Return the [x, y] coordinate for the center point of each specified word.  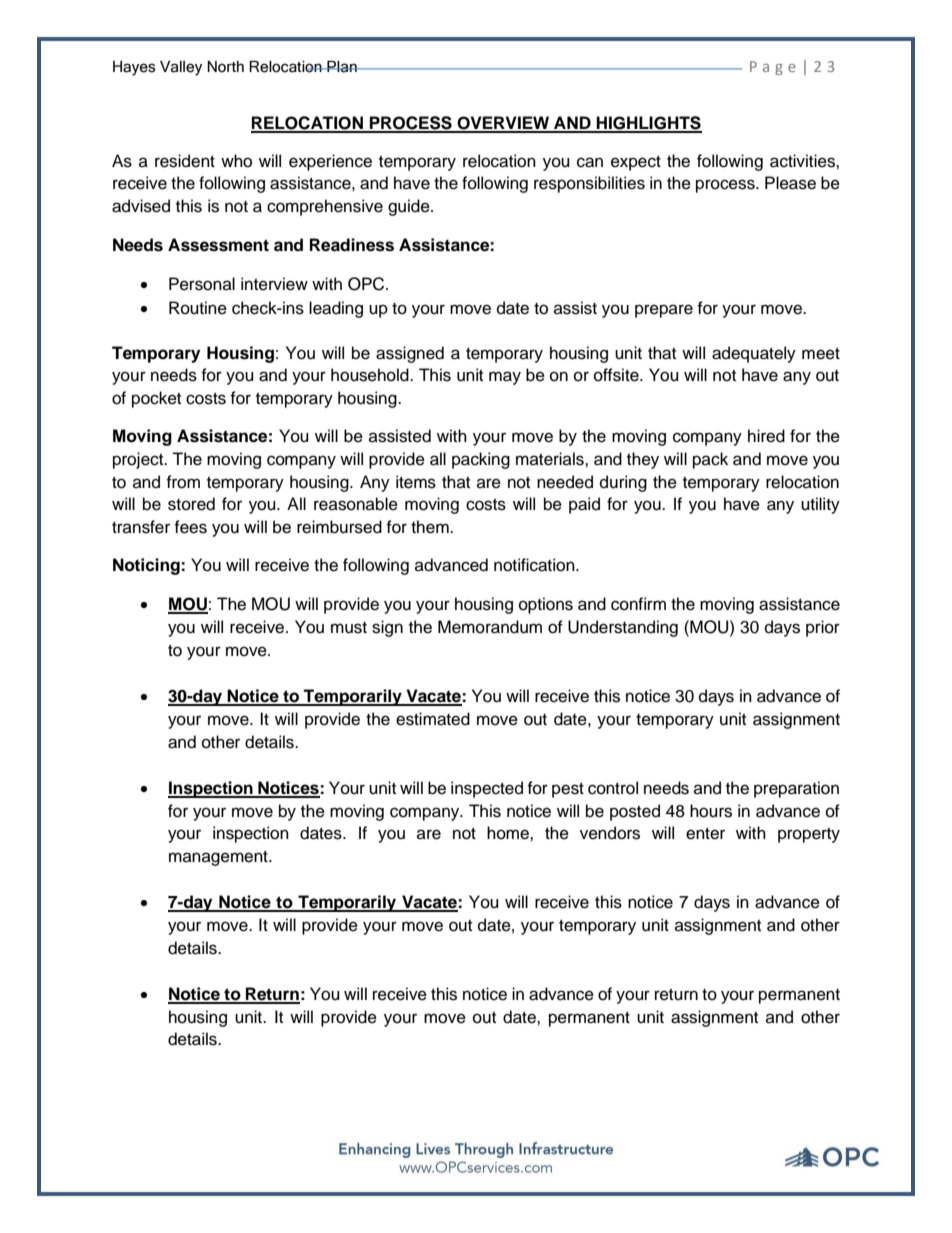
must [349, 628]
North [225, 67]
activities [803, 161]
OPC [367, 284]
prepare [664, 311]
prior [823, 628]
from [183, 482]
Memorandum [490, 627]
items [416, 482]
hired [766, 436]
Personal [202, 284]
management [219, 858]
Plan [342, 67]
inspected [487, 789]
